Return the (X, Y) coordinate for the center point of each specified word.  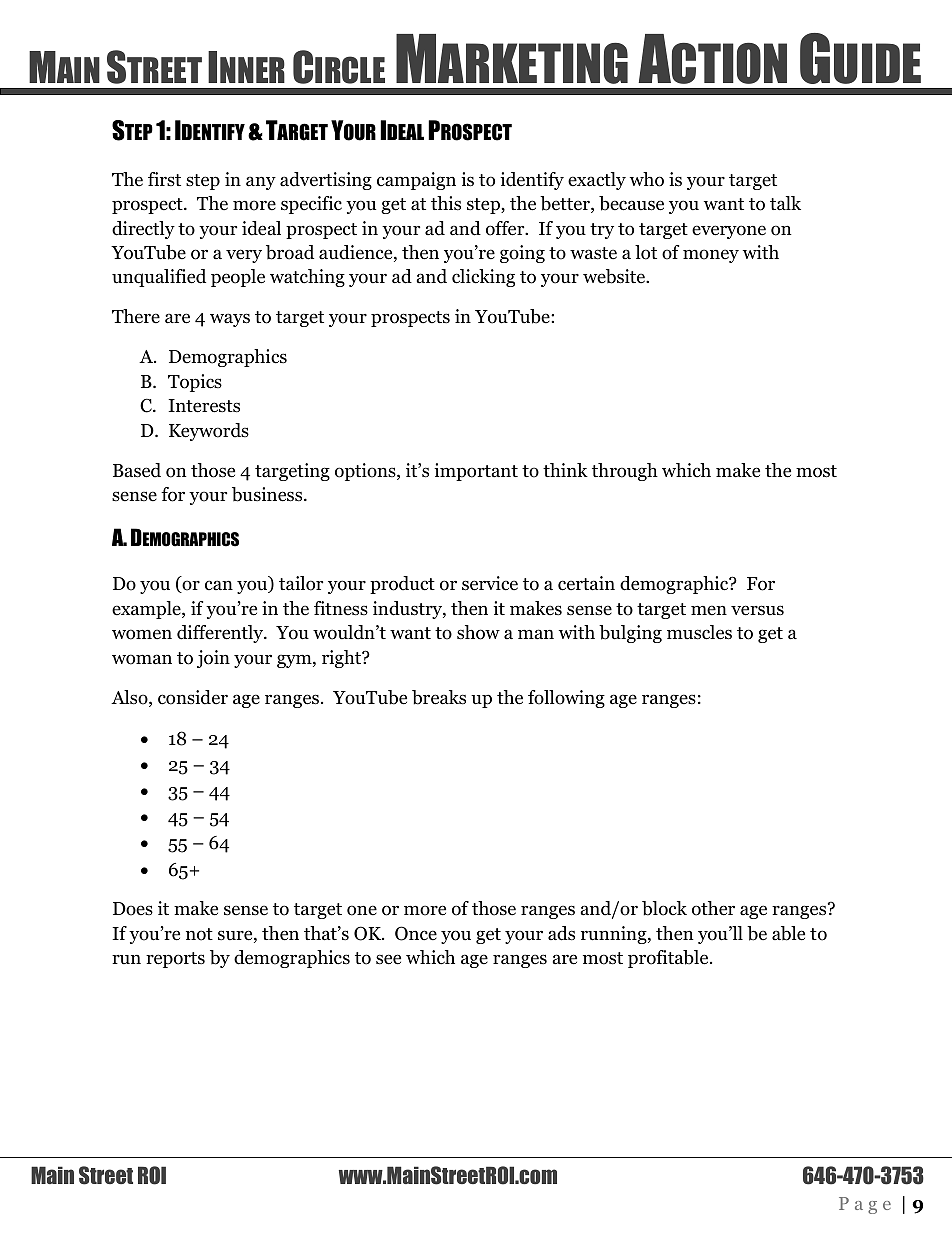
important (476, 472)
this (446, 203)
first (164, 179)
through (625, 472)
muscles (699, 632)
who (647, 179)
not (199, 934)
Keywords (209, 432)
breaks (439, 697)
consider (193, 697)
